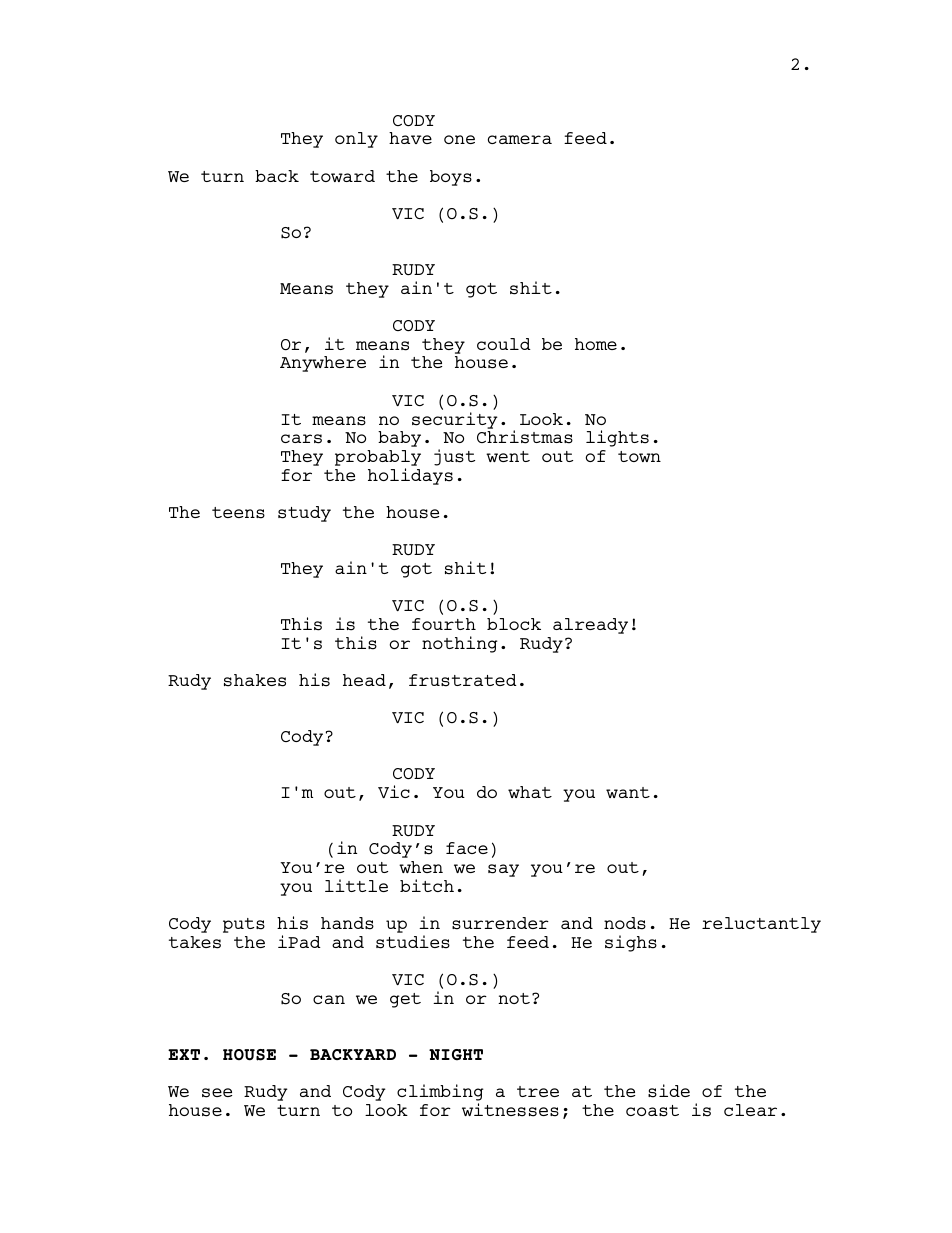 This screenshot has width=952, height=1233. Describe the element at coordinates (255, 680) in the screenshot. I see `shakes` at that location.
